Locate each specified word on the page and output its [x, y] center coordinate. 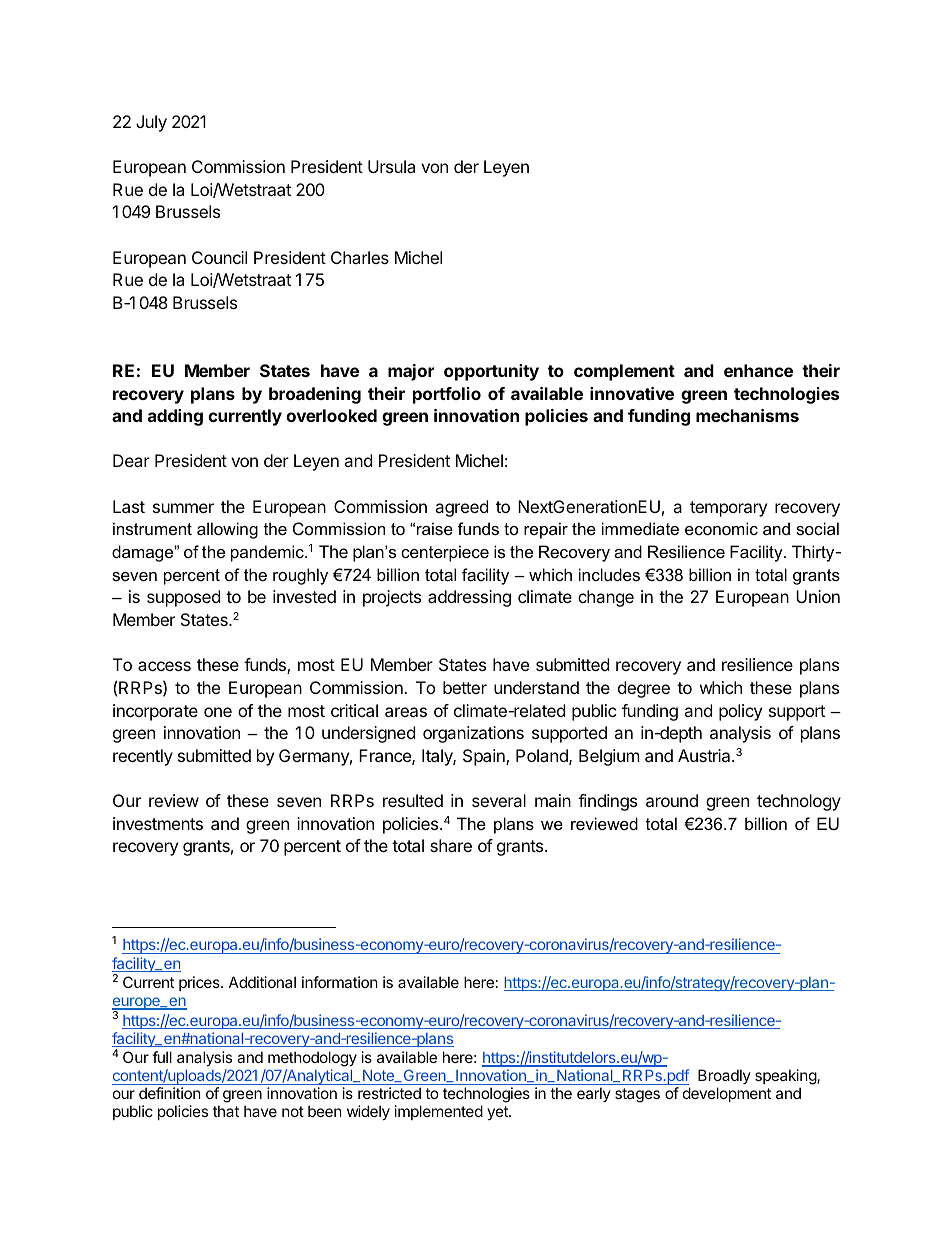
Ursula [391, 166]
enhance [758, 370]
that [226, 1111]
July [151, 123]
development [727, 1094]
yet [498, 1113]
